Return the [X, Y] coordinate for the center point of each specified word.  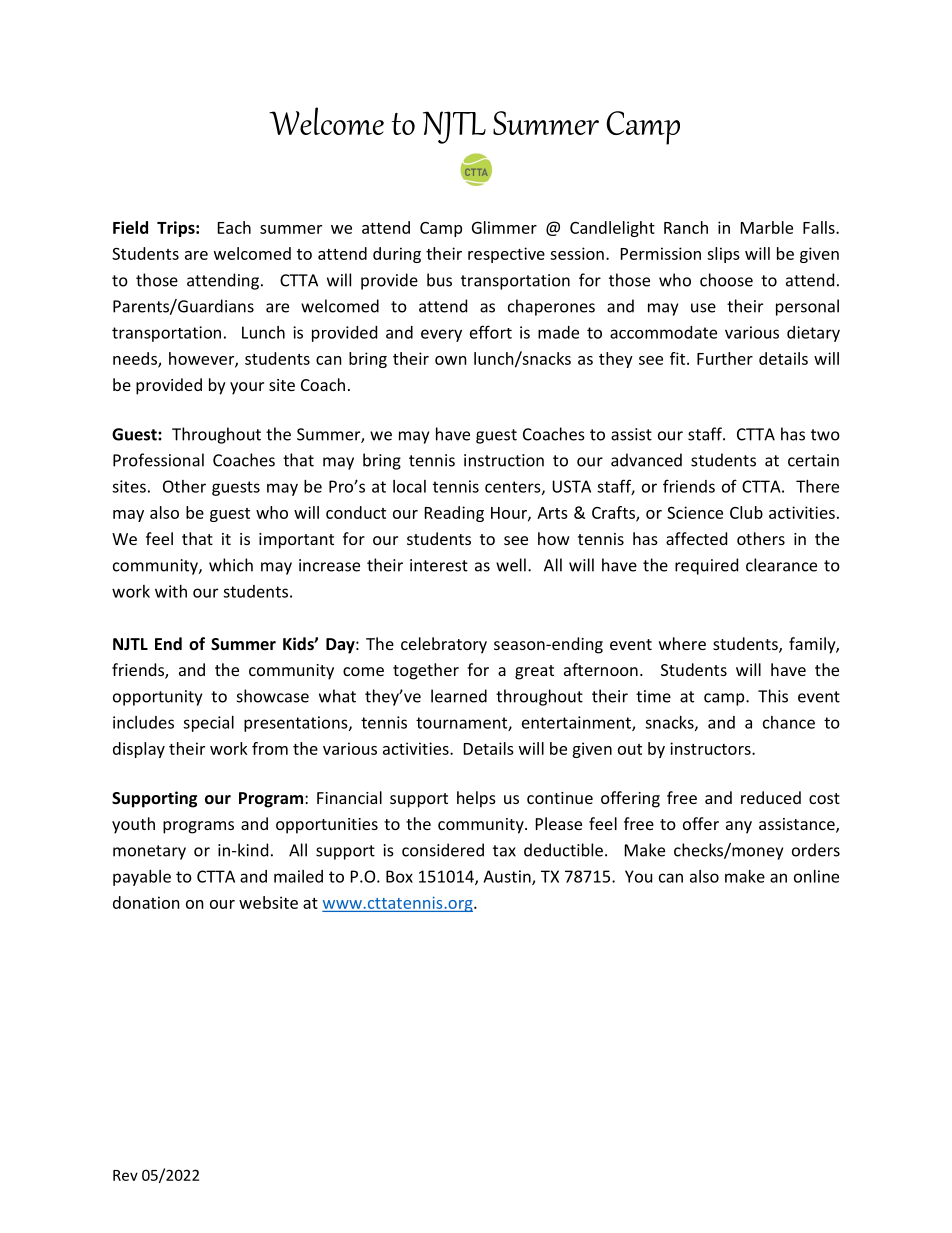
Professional [158, 460]
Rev [125, 1175]
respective [506, 255]
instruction [504, 460]
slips [723, 255]
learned [459, 696]
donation [146, 902]
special [208, 724]
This [773, 696]
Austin [508, 877]
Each [234, 227]
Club [746, 512]
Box [399, 876]
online [816, 876]
